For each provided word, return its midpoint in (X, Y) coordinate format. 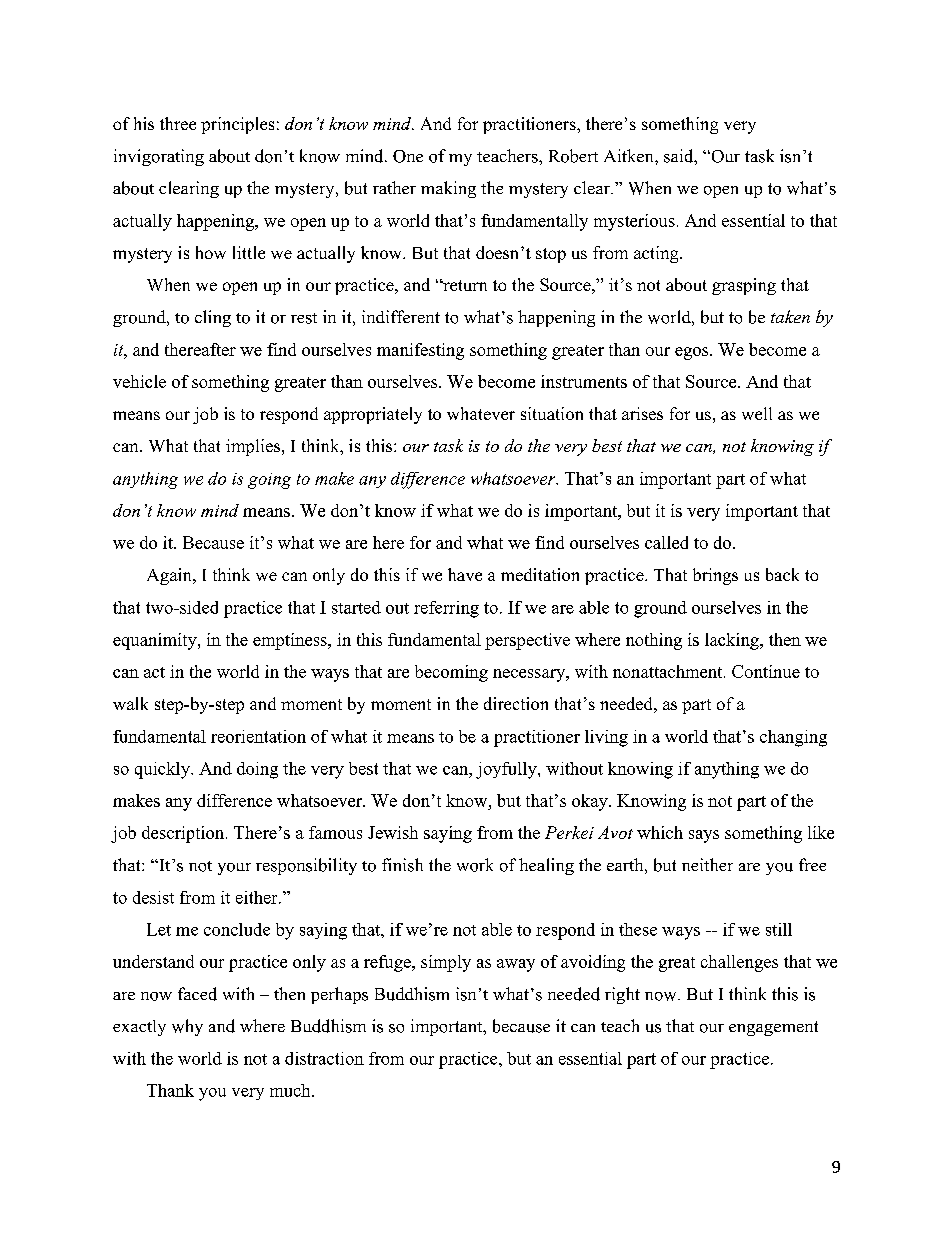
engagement (773, 1028)
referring (446, 609)
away (516, 965)
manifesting (420, 351)
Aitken (630, 155)
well (757, 413)
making (448, 189)
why (187, 1027)
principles (237, 125)
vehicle (139, 381)
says (704, 836)
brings (715, 576)
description (184, 834)
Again (170, 576)
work (475, 865)
